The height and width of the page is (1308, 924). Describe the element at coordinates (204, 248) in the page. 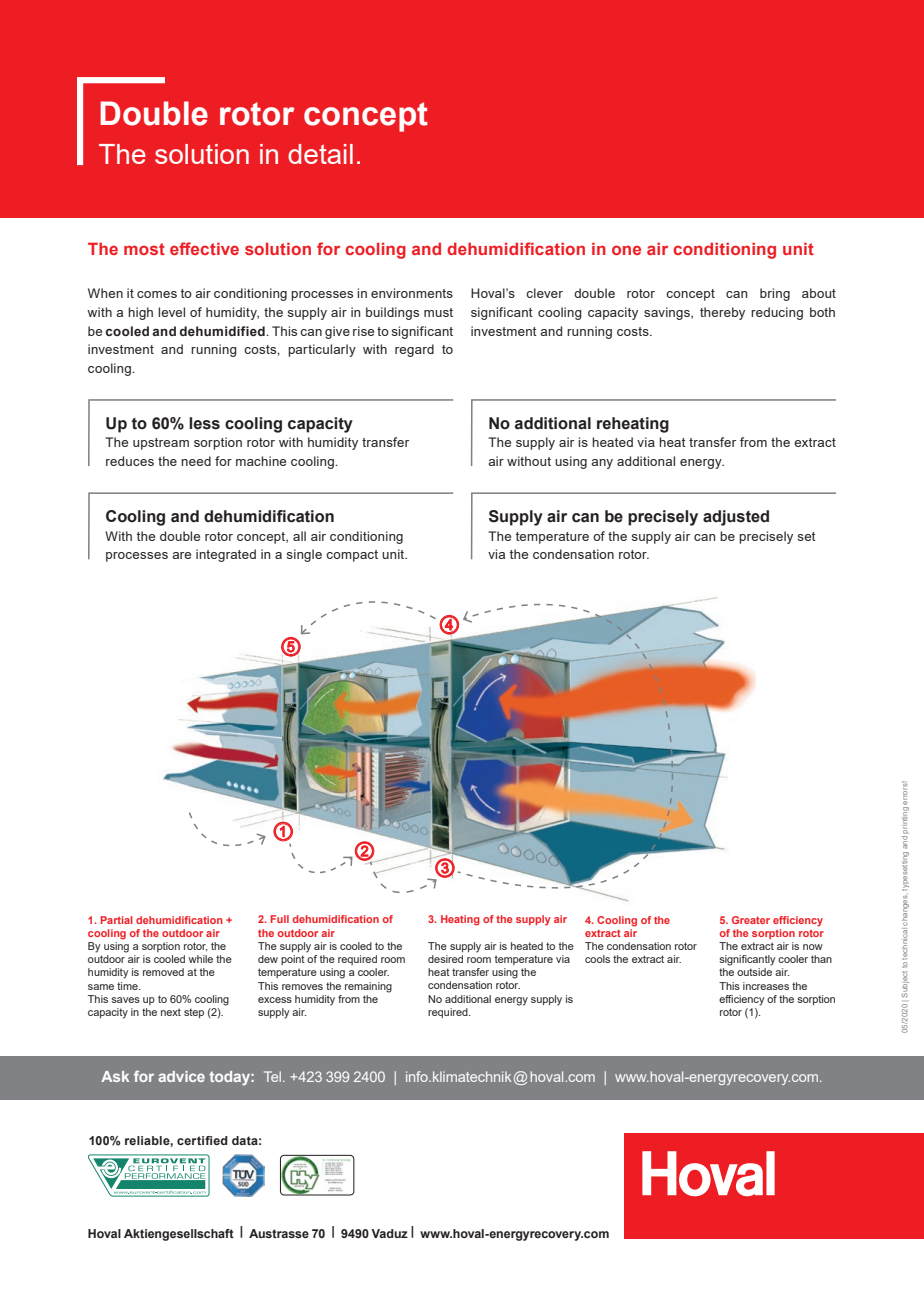

I see `effective` at that location.
